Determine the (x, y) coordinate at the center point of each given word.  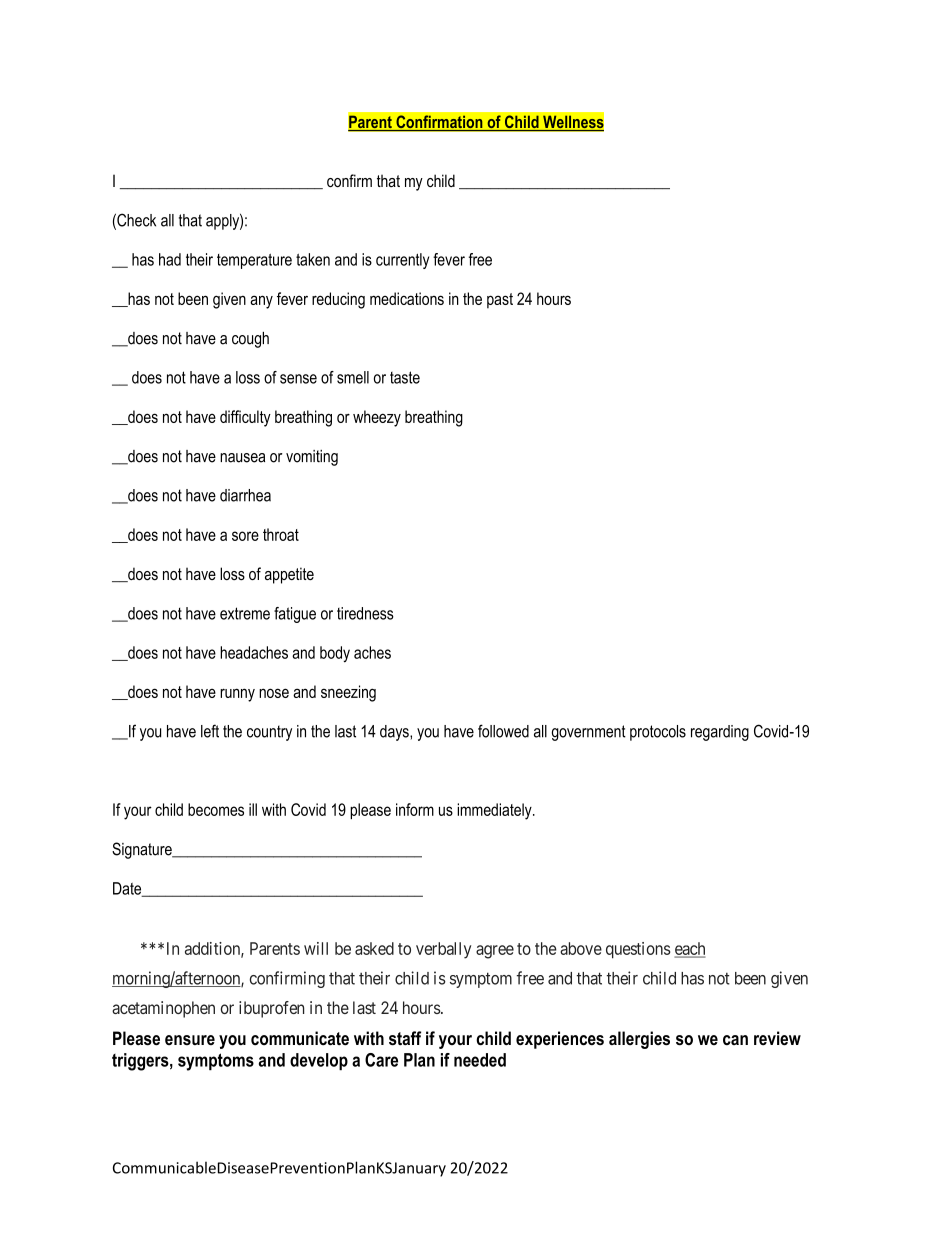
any (261, 302)
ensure (190, 1040)
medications (407, 298)
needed (480, 1060)
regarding (720, 733)
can (735, 1040)
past (500, 301)
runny (237, 695)
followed (503, 731)
